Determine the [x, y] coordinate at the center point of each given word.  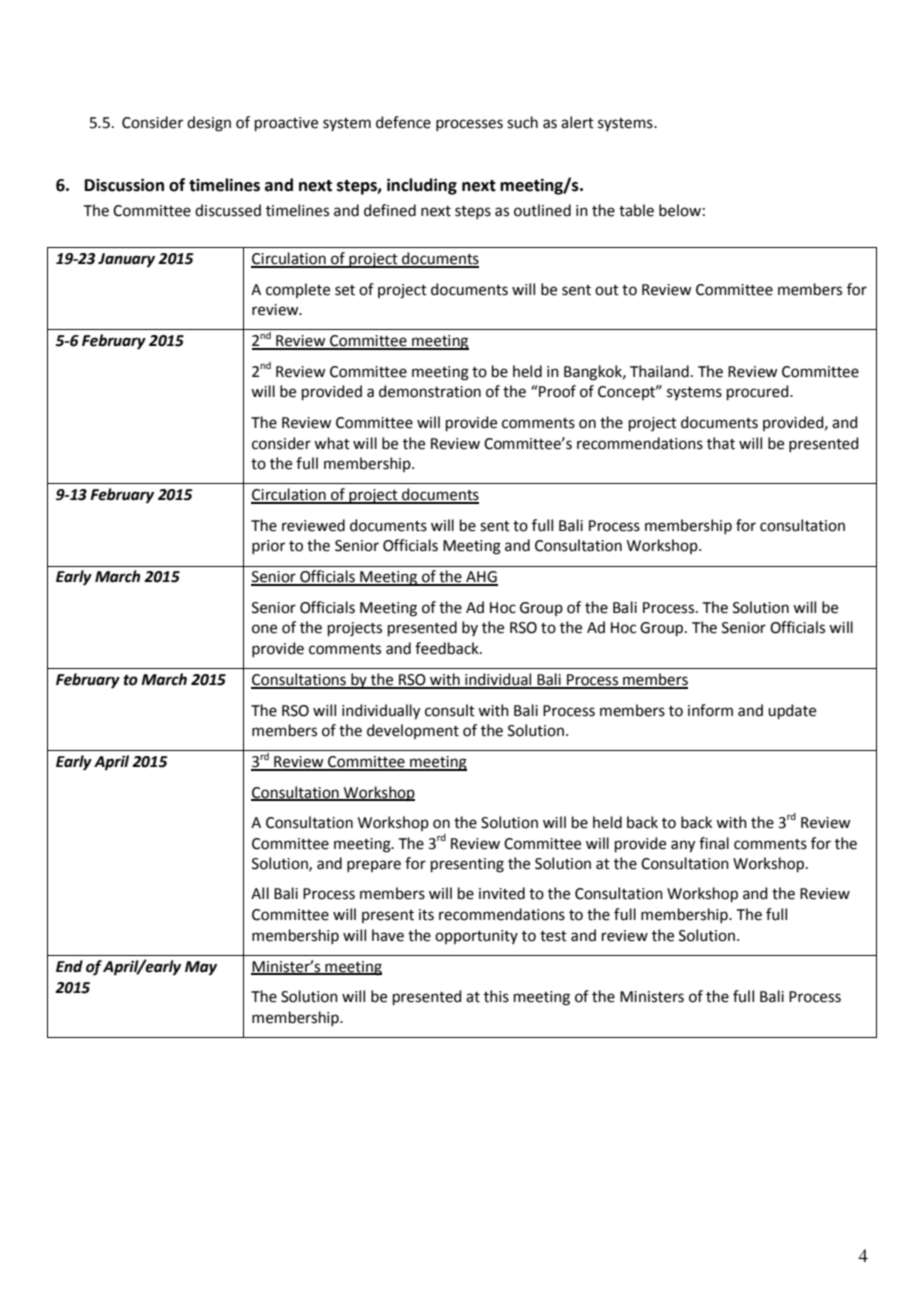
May [201, 968]
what [332, 443]
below [680, 210]
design [209, 124]
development [413, 731]
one [264, 629]
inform [710, 710]
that [721, 443]
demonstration [430, 391]
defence [403, 122]
